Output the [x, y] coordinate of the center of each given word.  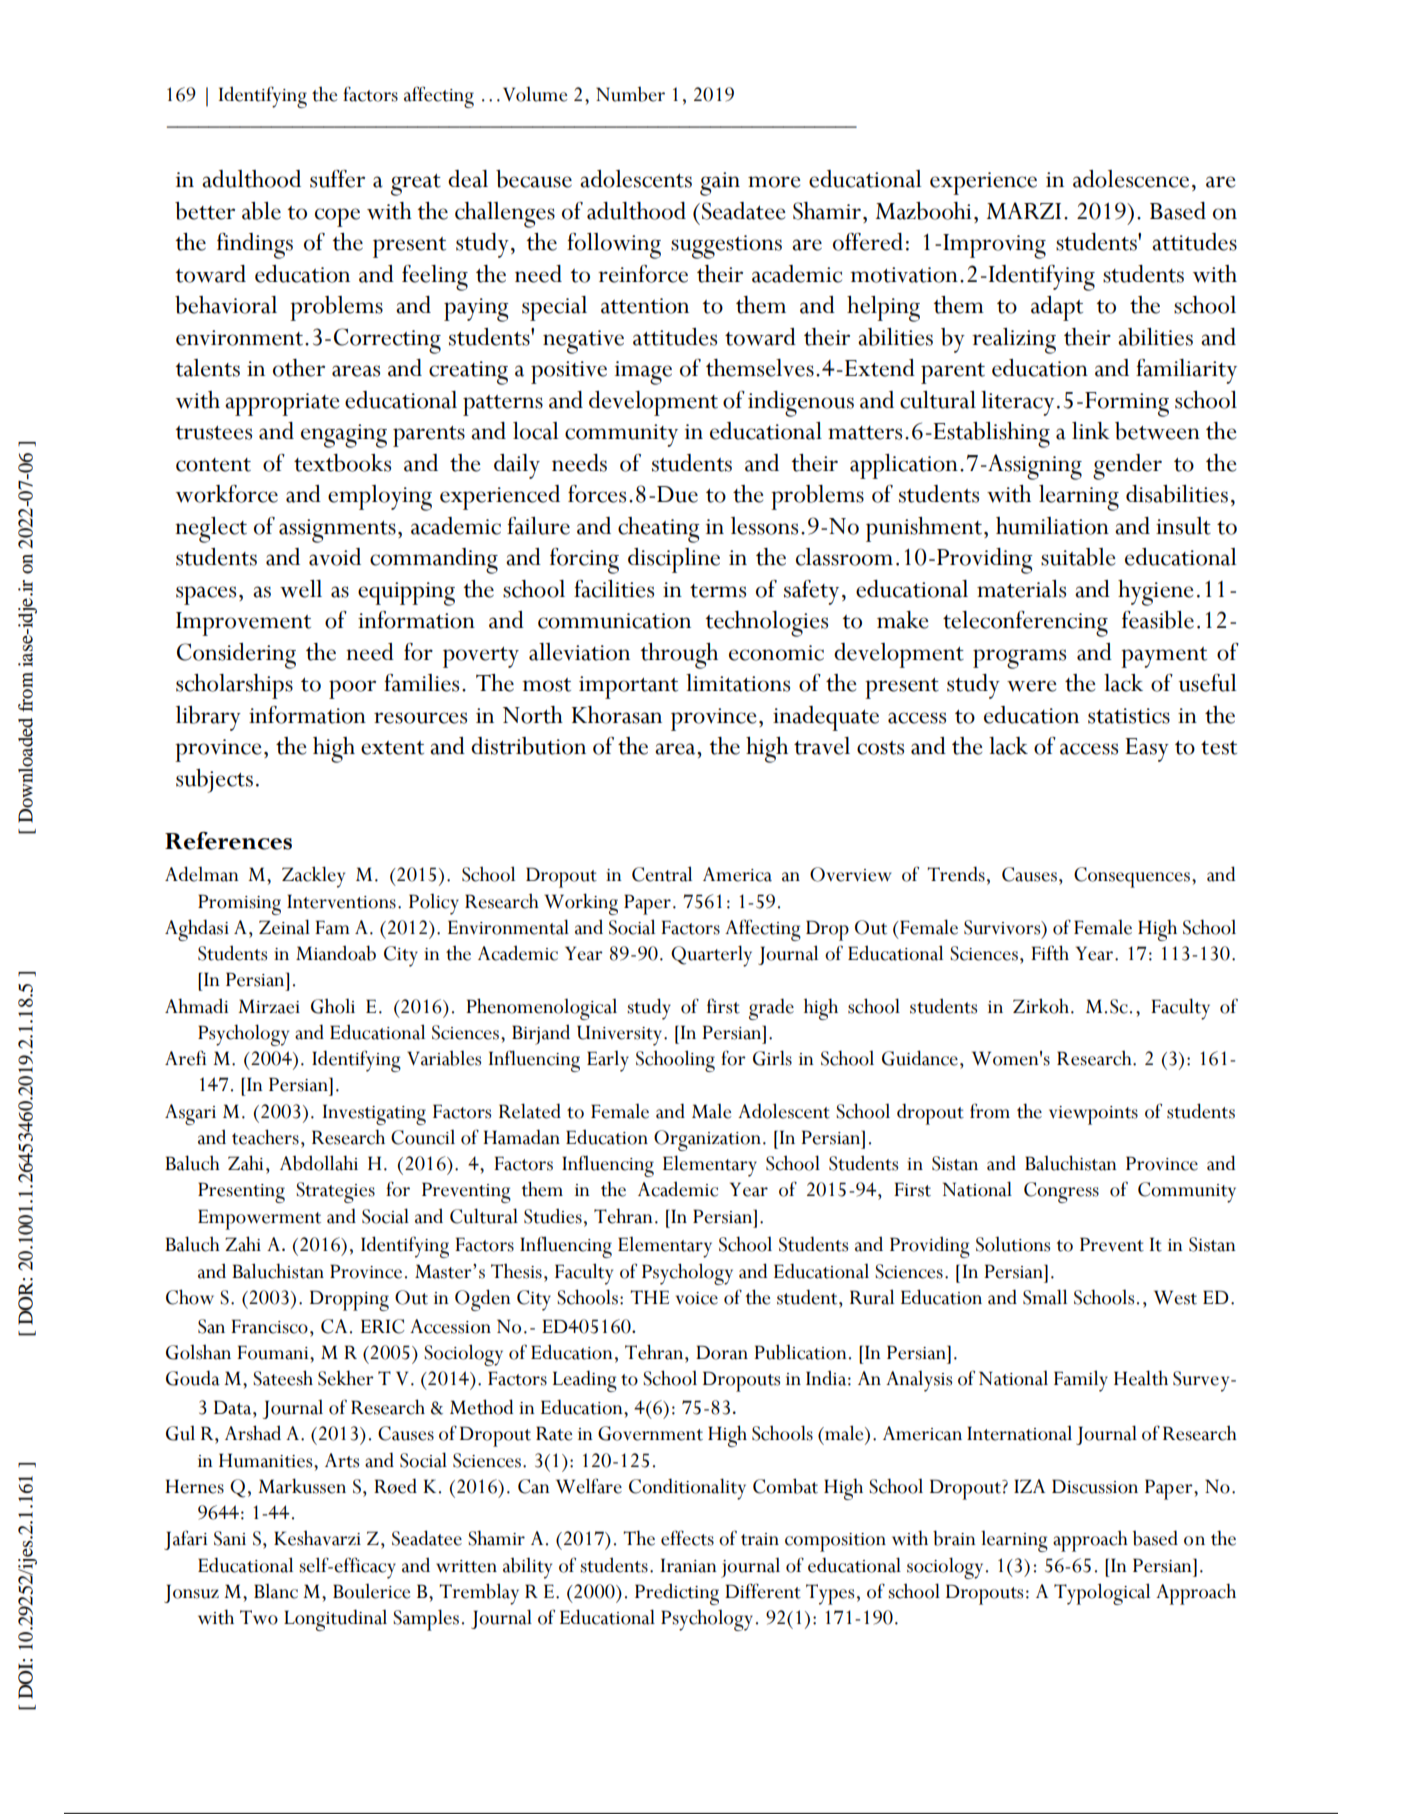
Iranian [689, 1565]
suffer [337, 179]
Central [662, 874]
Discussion [1095, 1486]
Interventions [341, 901]
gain [720, 184]
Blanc [276, 1591]
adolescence [1131, 179]
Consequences [1132, 877]
